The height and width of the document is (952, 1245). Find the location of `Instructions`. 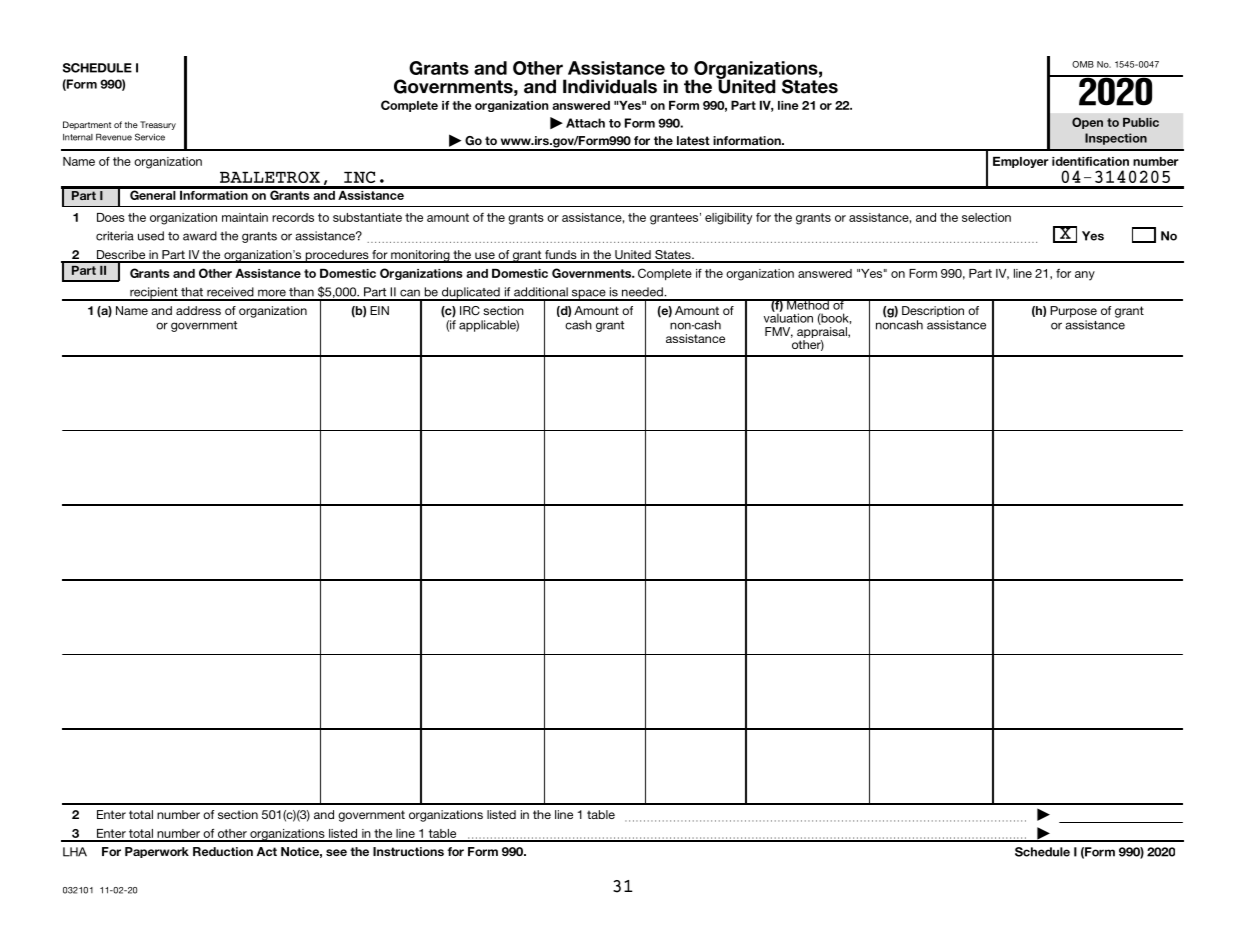

Instructions is located at coordinates (408, 851).
